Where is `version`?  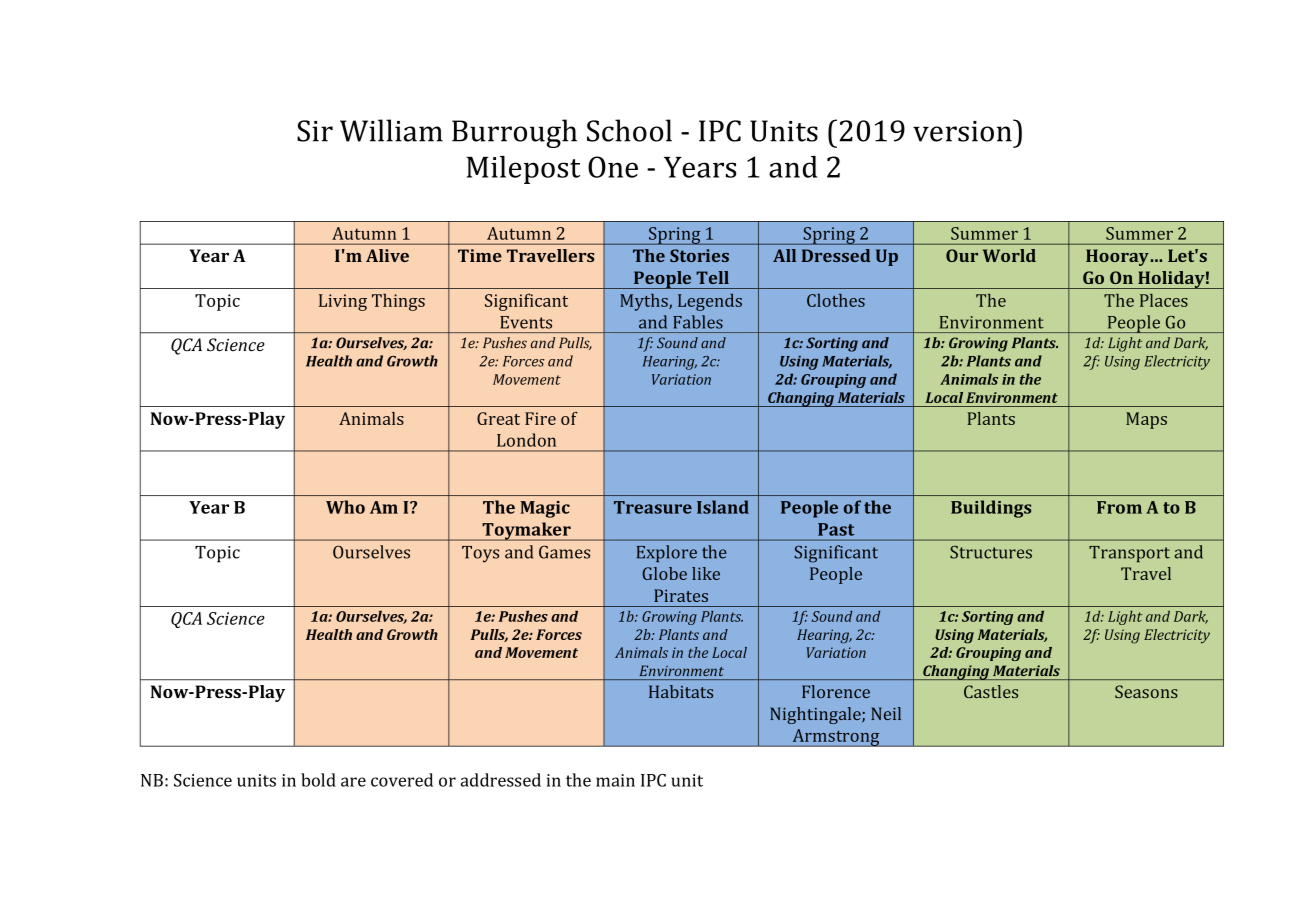
version is located at coordinates (963, 130).
